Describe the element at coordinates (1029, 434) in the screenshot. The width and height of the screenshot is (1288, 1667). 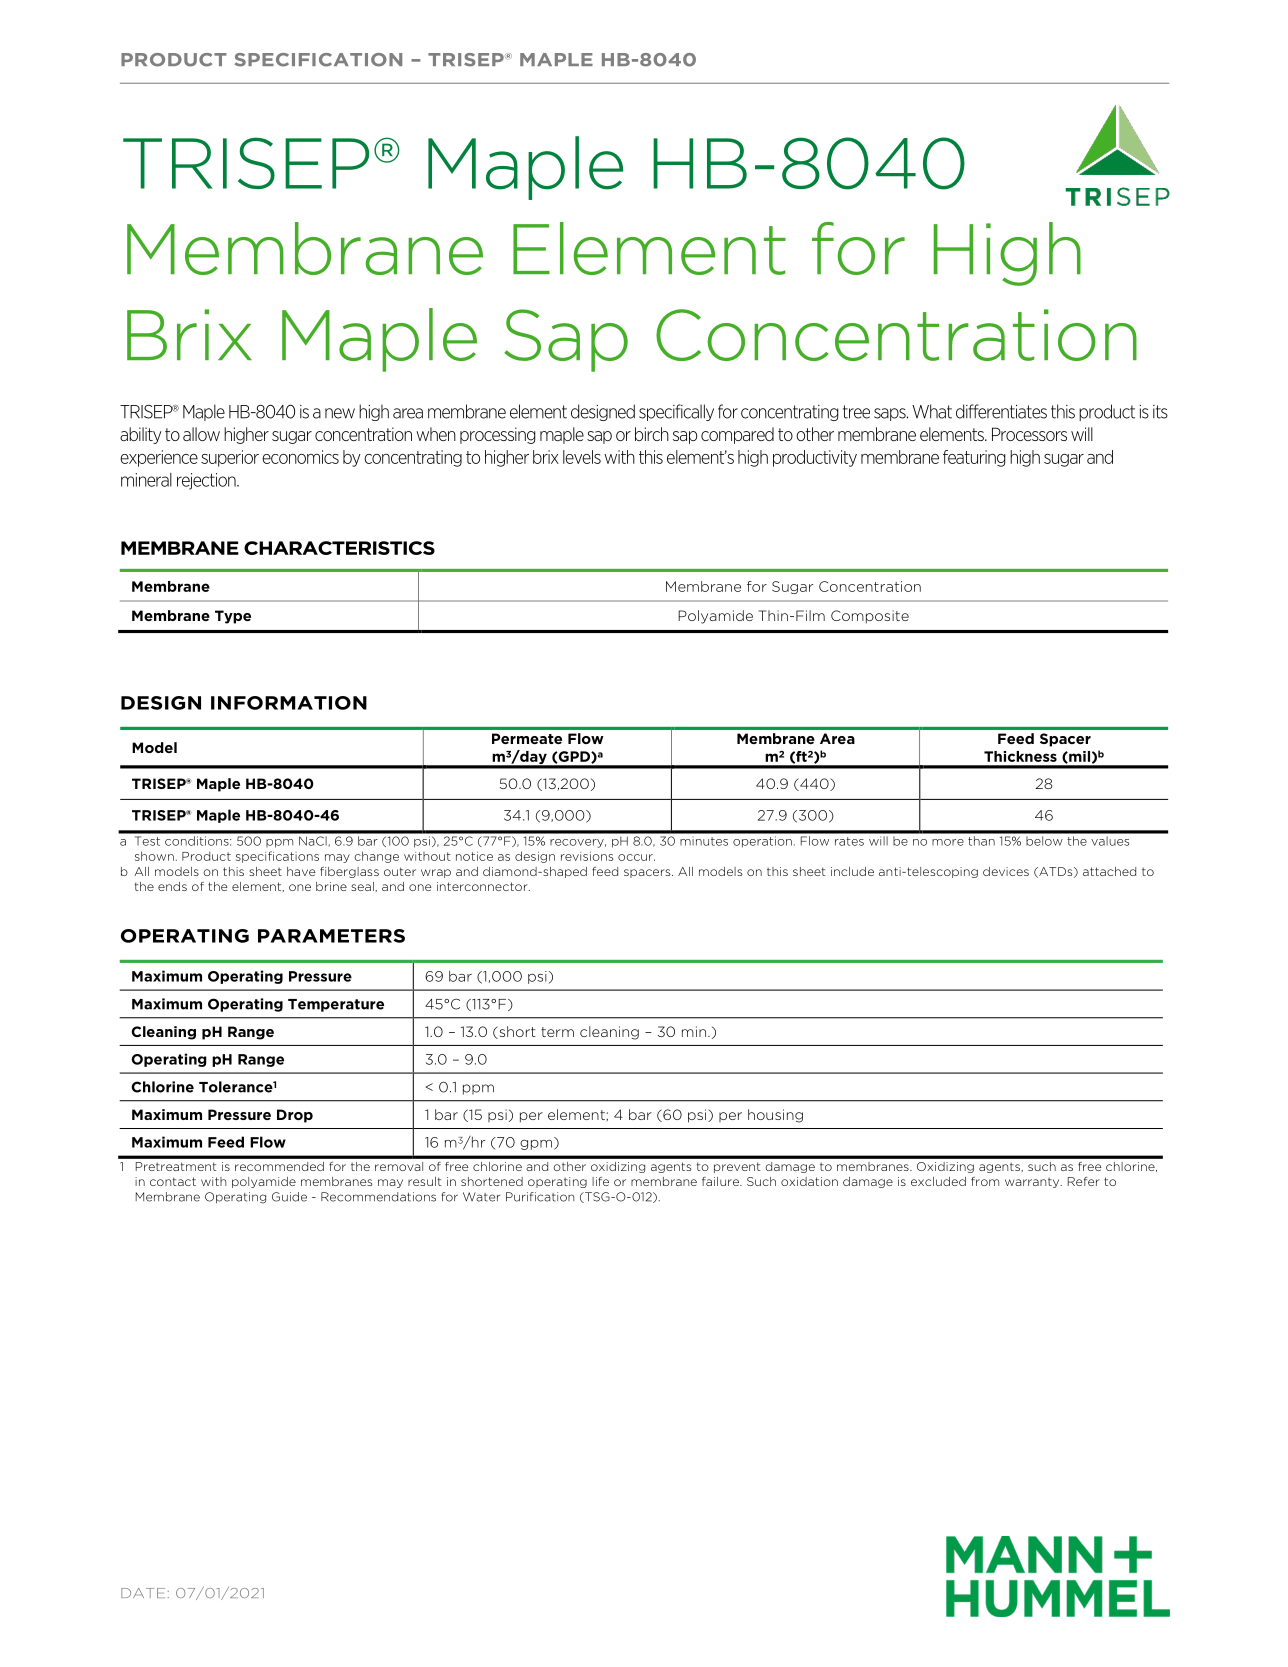
I see `Processors` at that location.
